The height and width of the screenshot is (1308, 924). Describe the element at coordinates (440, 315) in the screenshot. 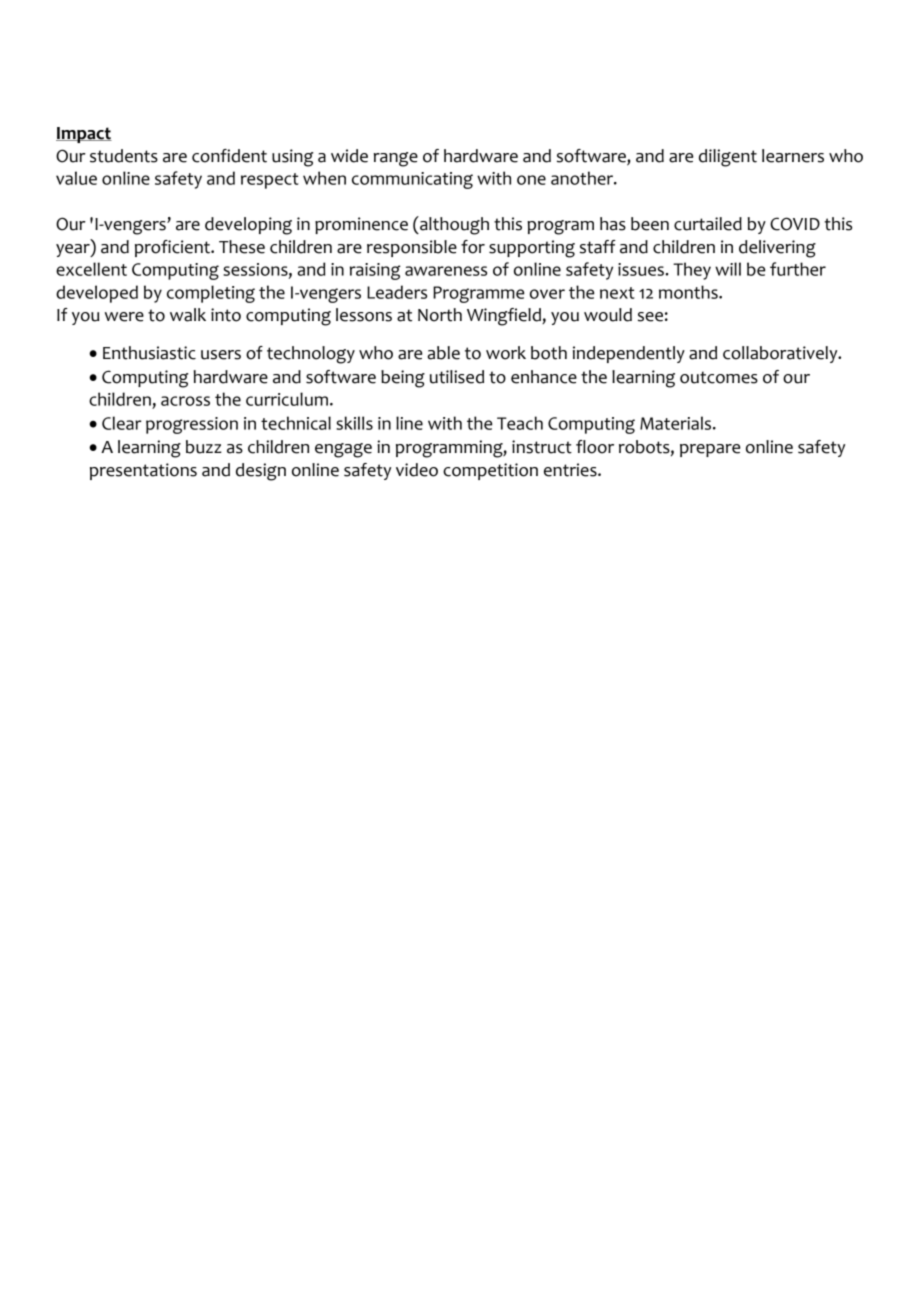

I see `North` at that location.
